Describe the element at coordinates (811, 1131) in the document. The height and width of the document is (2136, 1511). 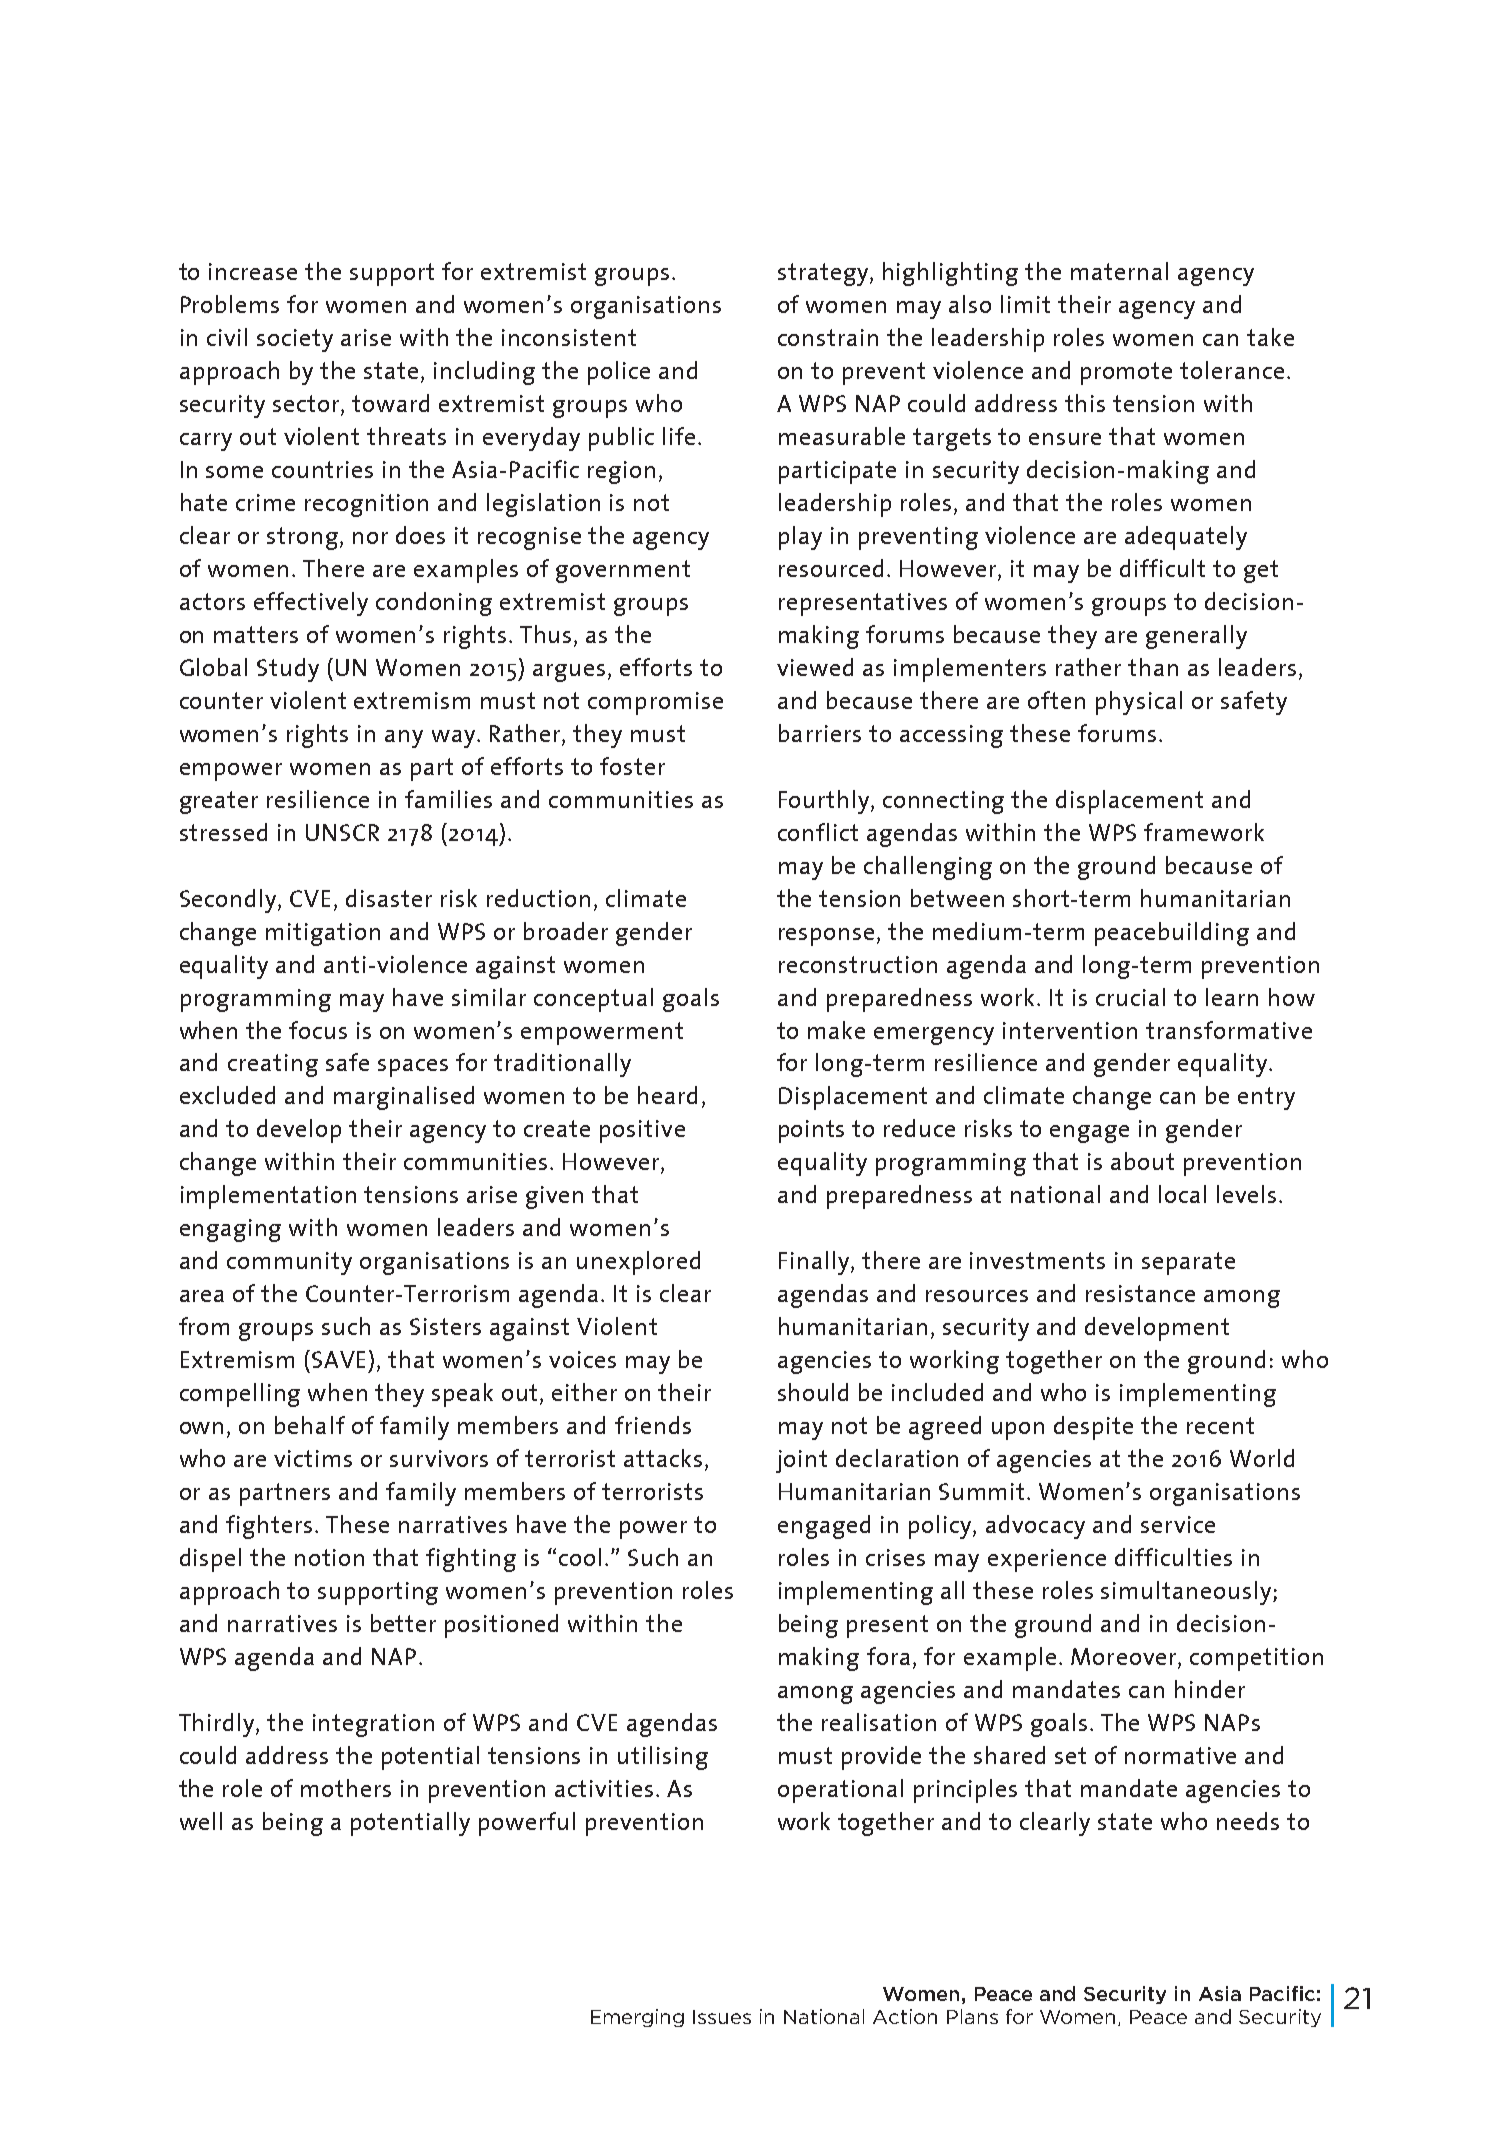
I see `points` at that location.
